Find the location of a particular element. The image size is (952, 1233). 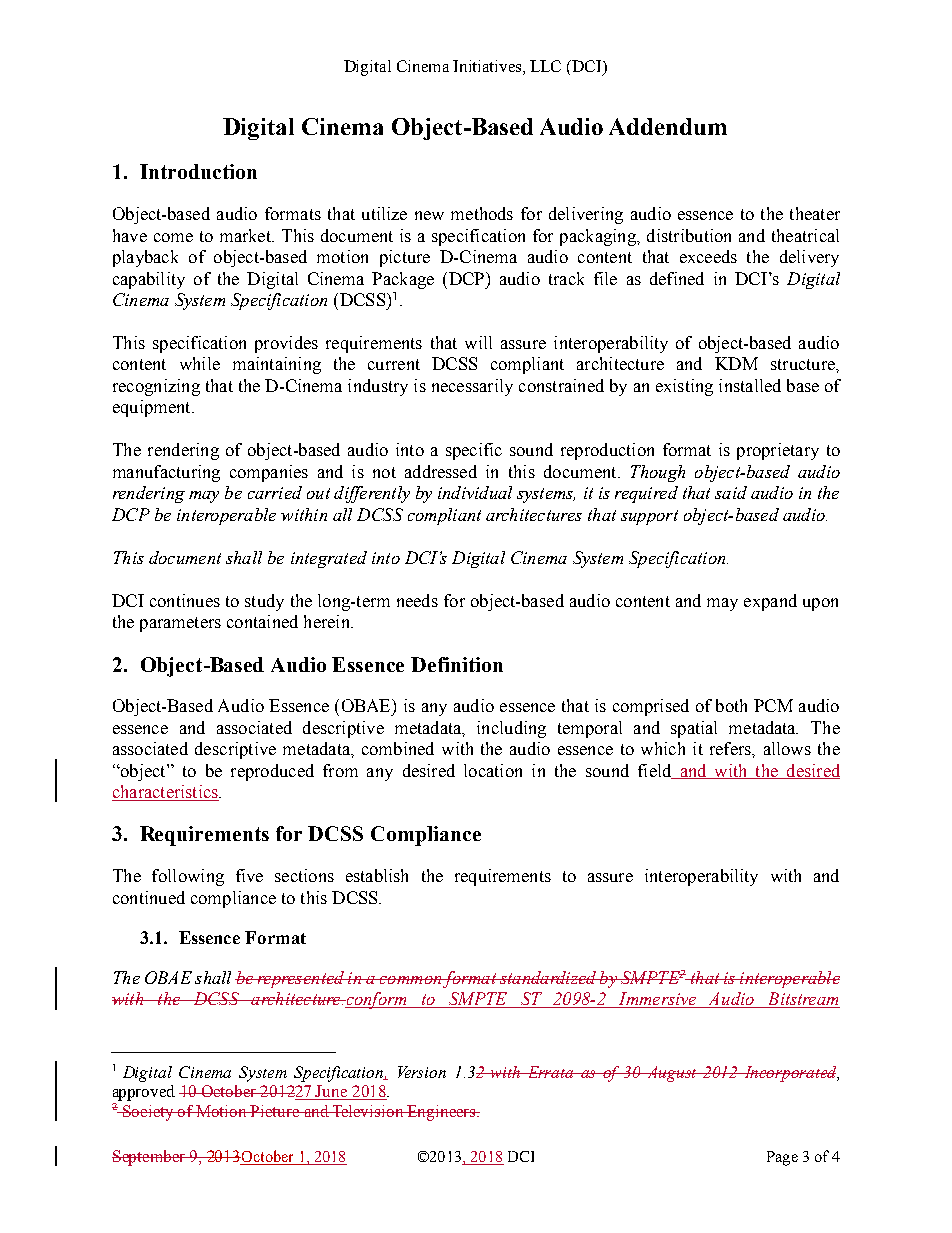

addressed is located at coordinates (441, 471).
